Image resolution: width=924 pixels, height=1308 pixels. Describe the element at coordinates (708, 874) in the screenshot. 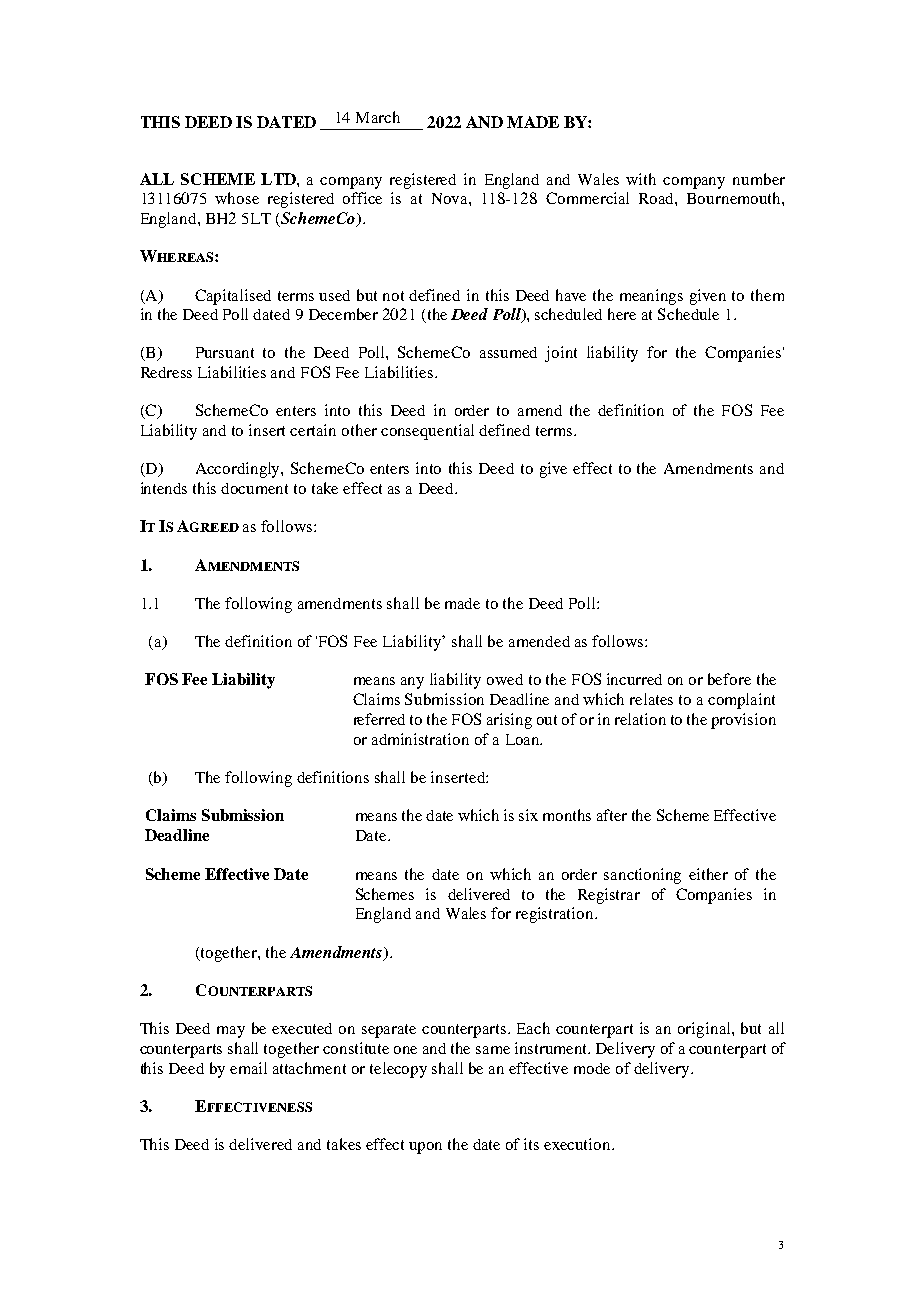

I see `either` at that location.
